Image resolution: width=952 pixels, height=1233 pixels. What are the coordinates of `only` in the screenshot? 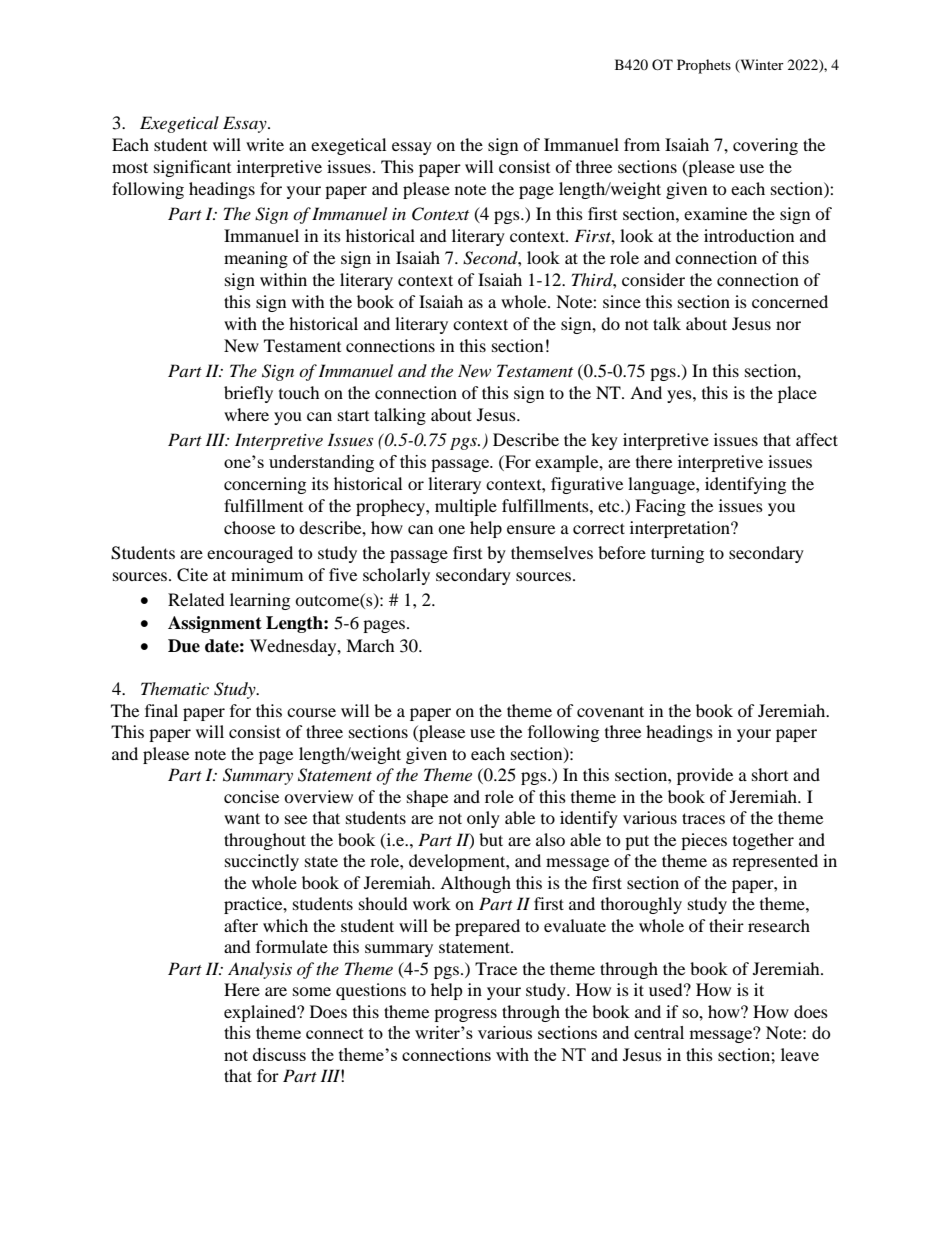 It's located at (483, 819).
